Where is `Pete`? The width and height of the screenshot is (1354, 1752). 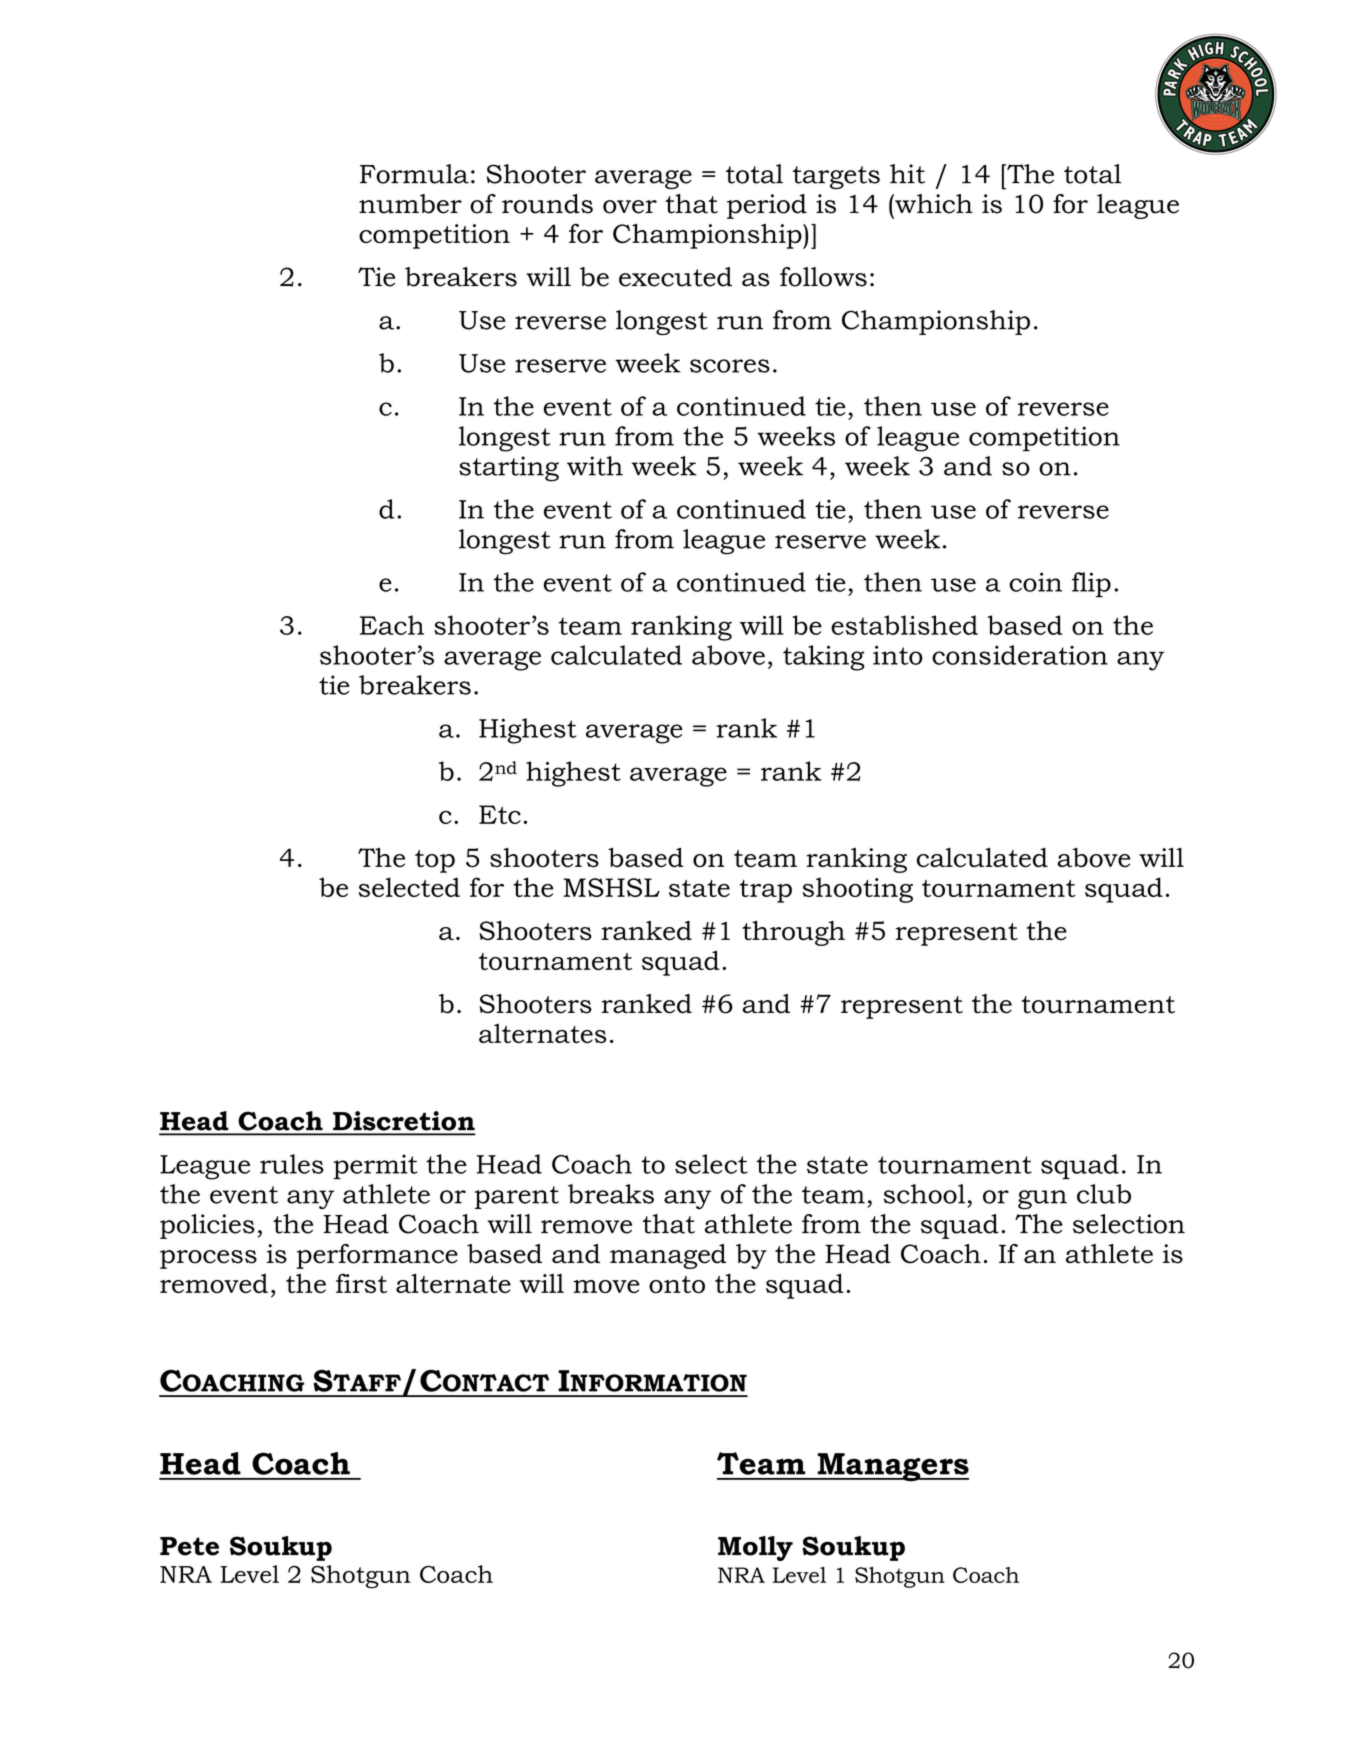
Pete is located at coordinates (189, 1546).
